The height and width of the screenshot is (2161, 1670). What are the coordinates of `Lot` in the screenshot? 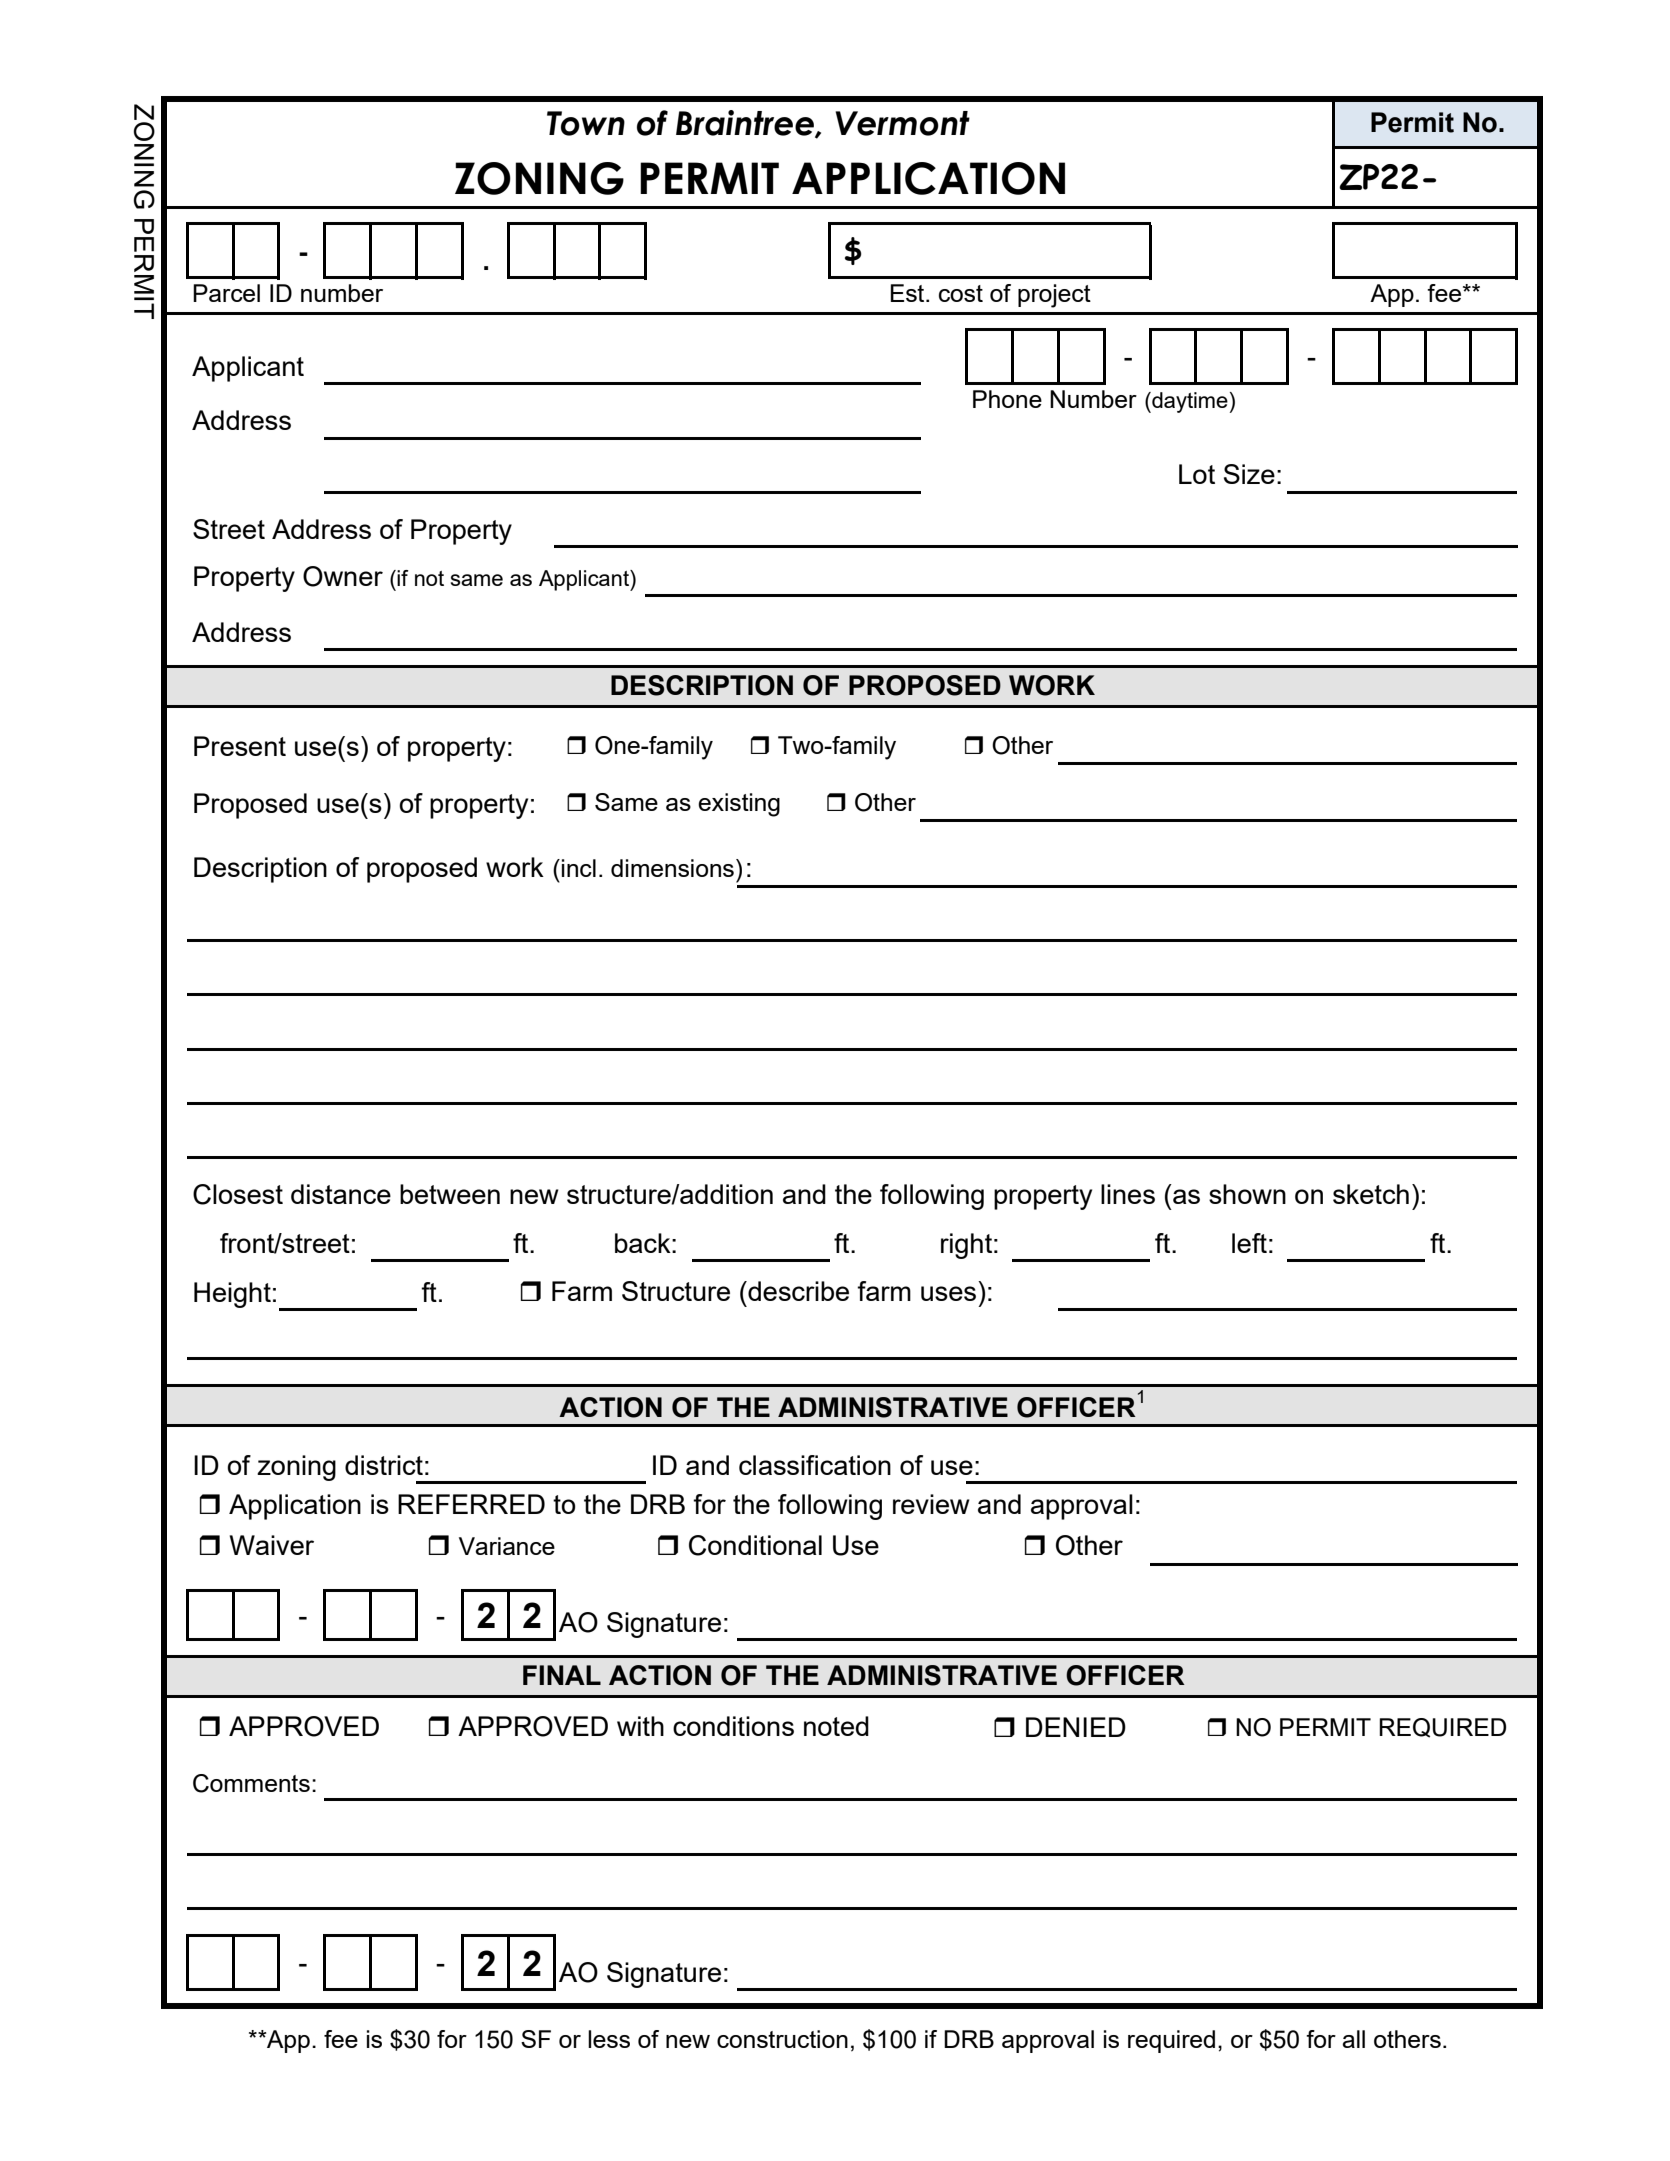 It's located at (1197, 474).
